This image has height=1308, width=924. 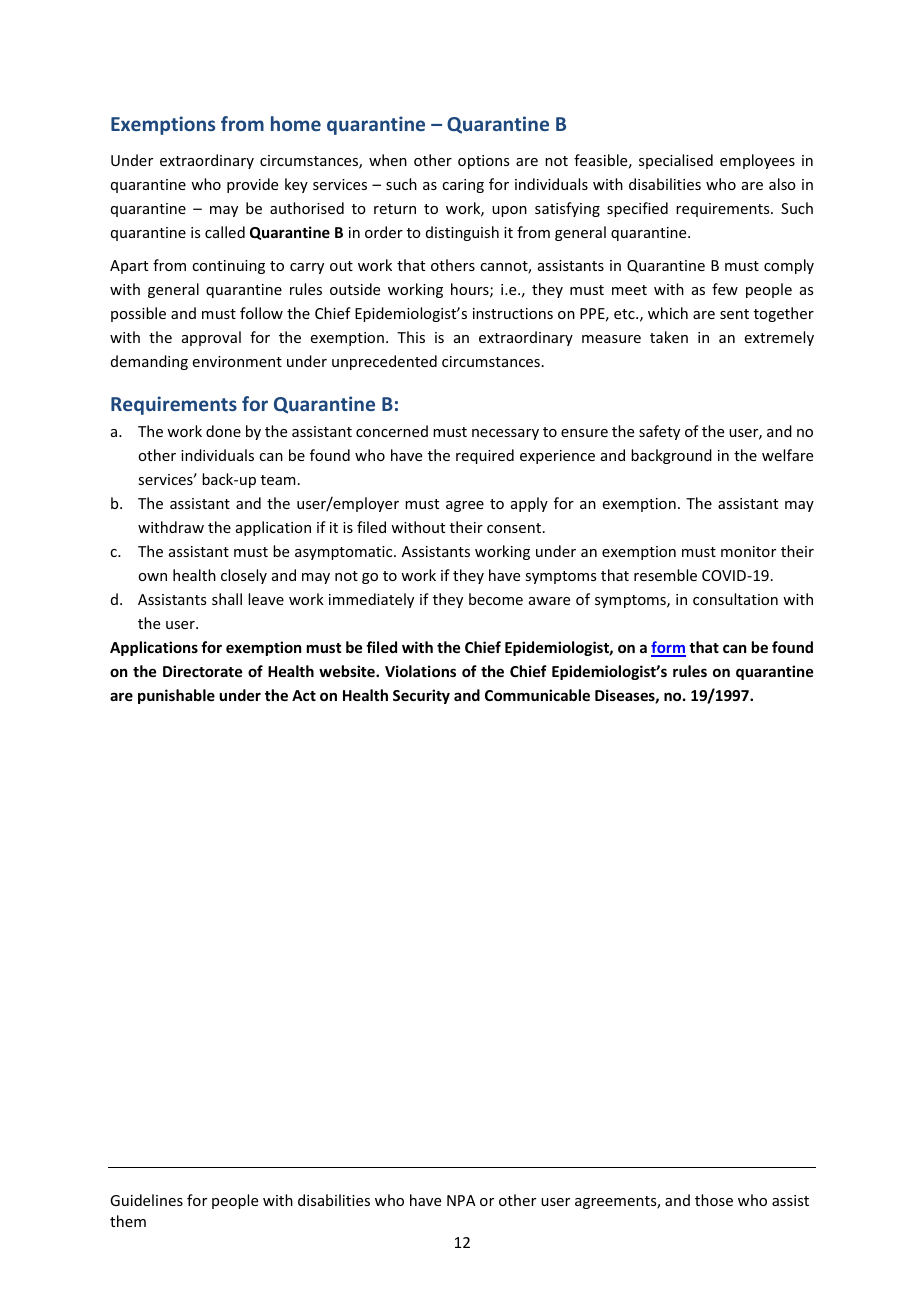 What do you see at coordinates (146, 1200) in the image?
I see `Guidelines` at bounding box center [146, 1200].
